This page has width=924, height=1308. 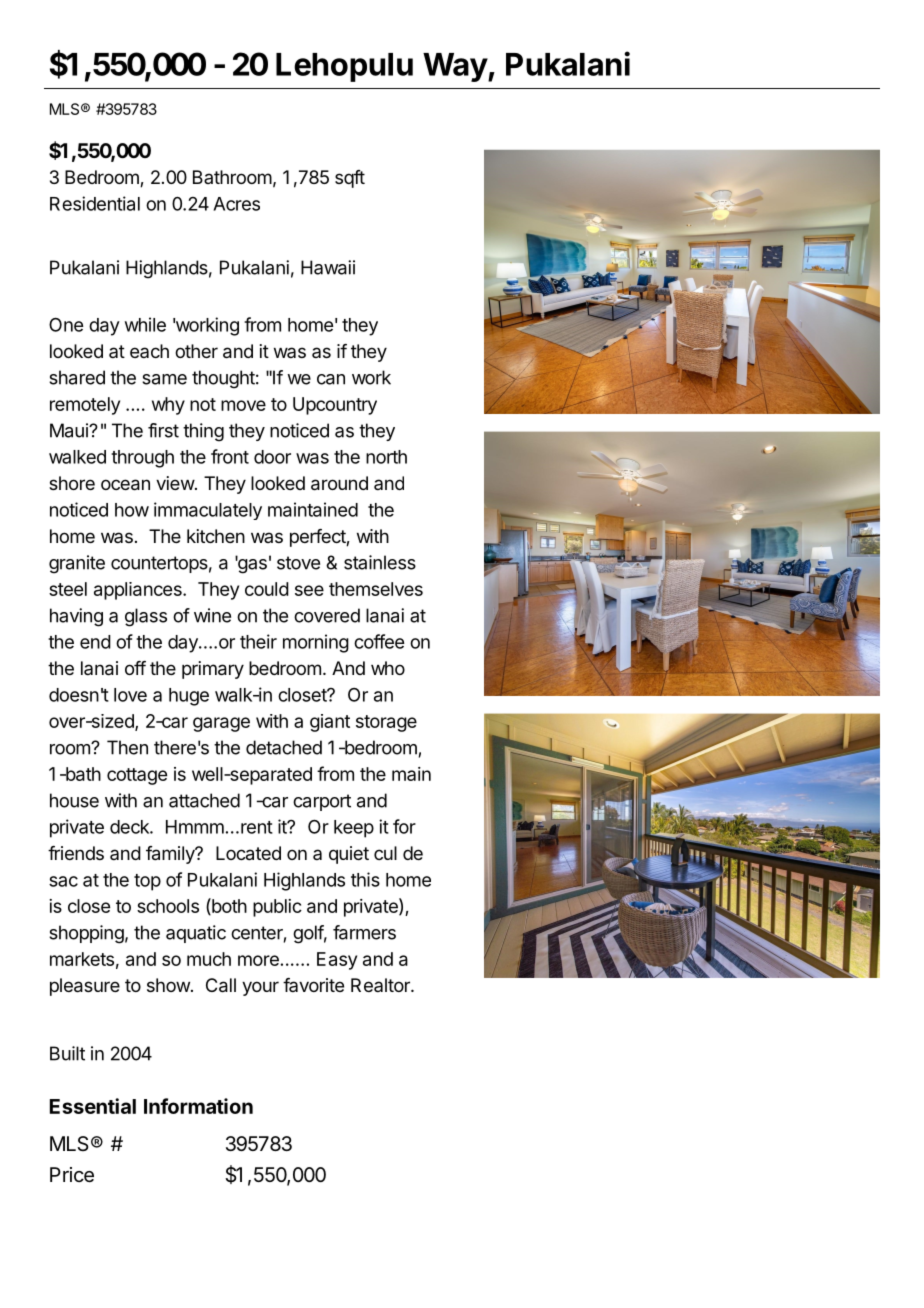 I want to click on Essential, so click(x=93, y=1106).
